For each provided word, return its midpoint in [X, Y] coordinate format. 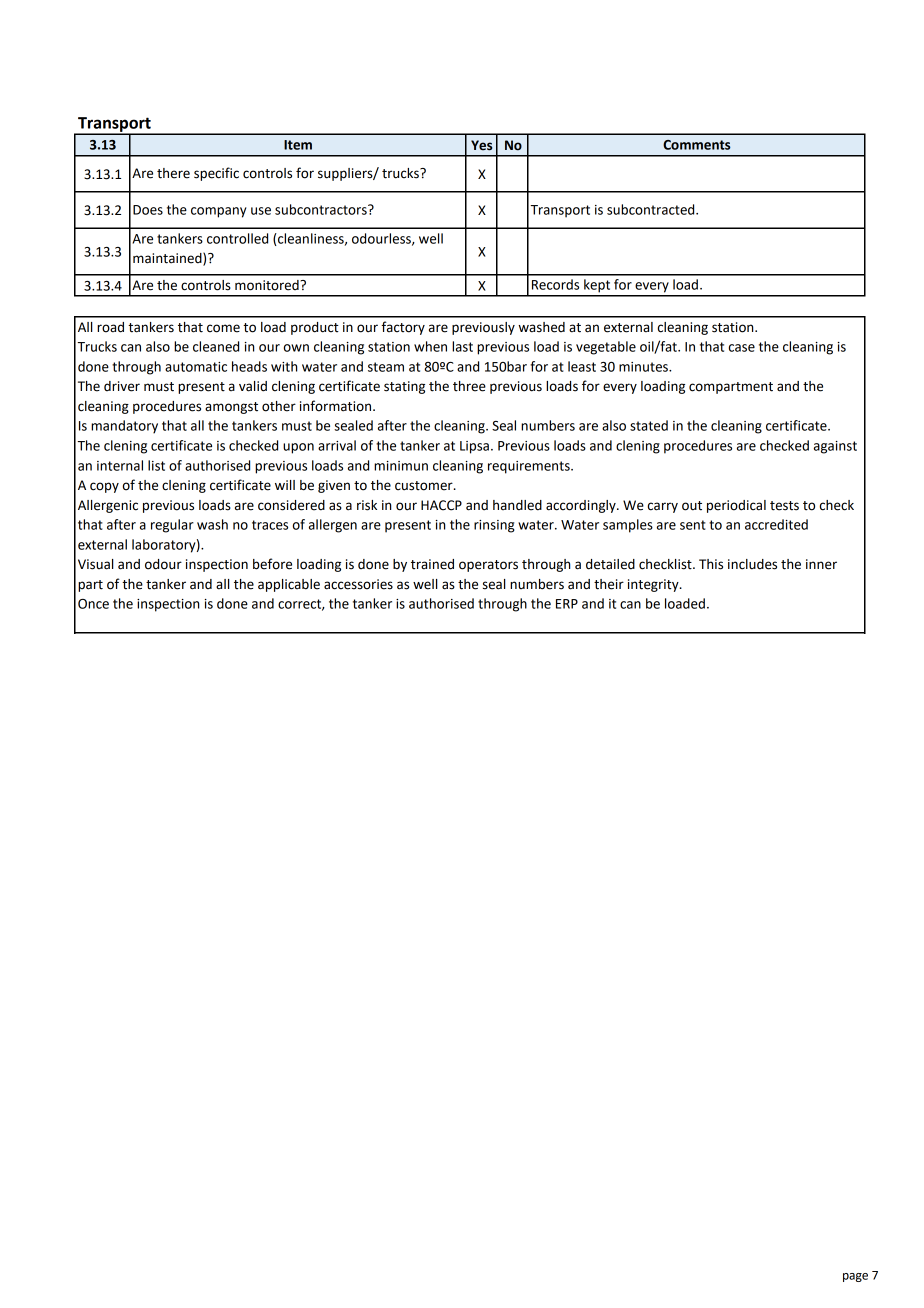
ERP [567, 604]
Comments [697, 145]
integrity [654, 585]
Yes [481, 145]
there [173, 173]
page [855, 1277]
